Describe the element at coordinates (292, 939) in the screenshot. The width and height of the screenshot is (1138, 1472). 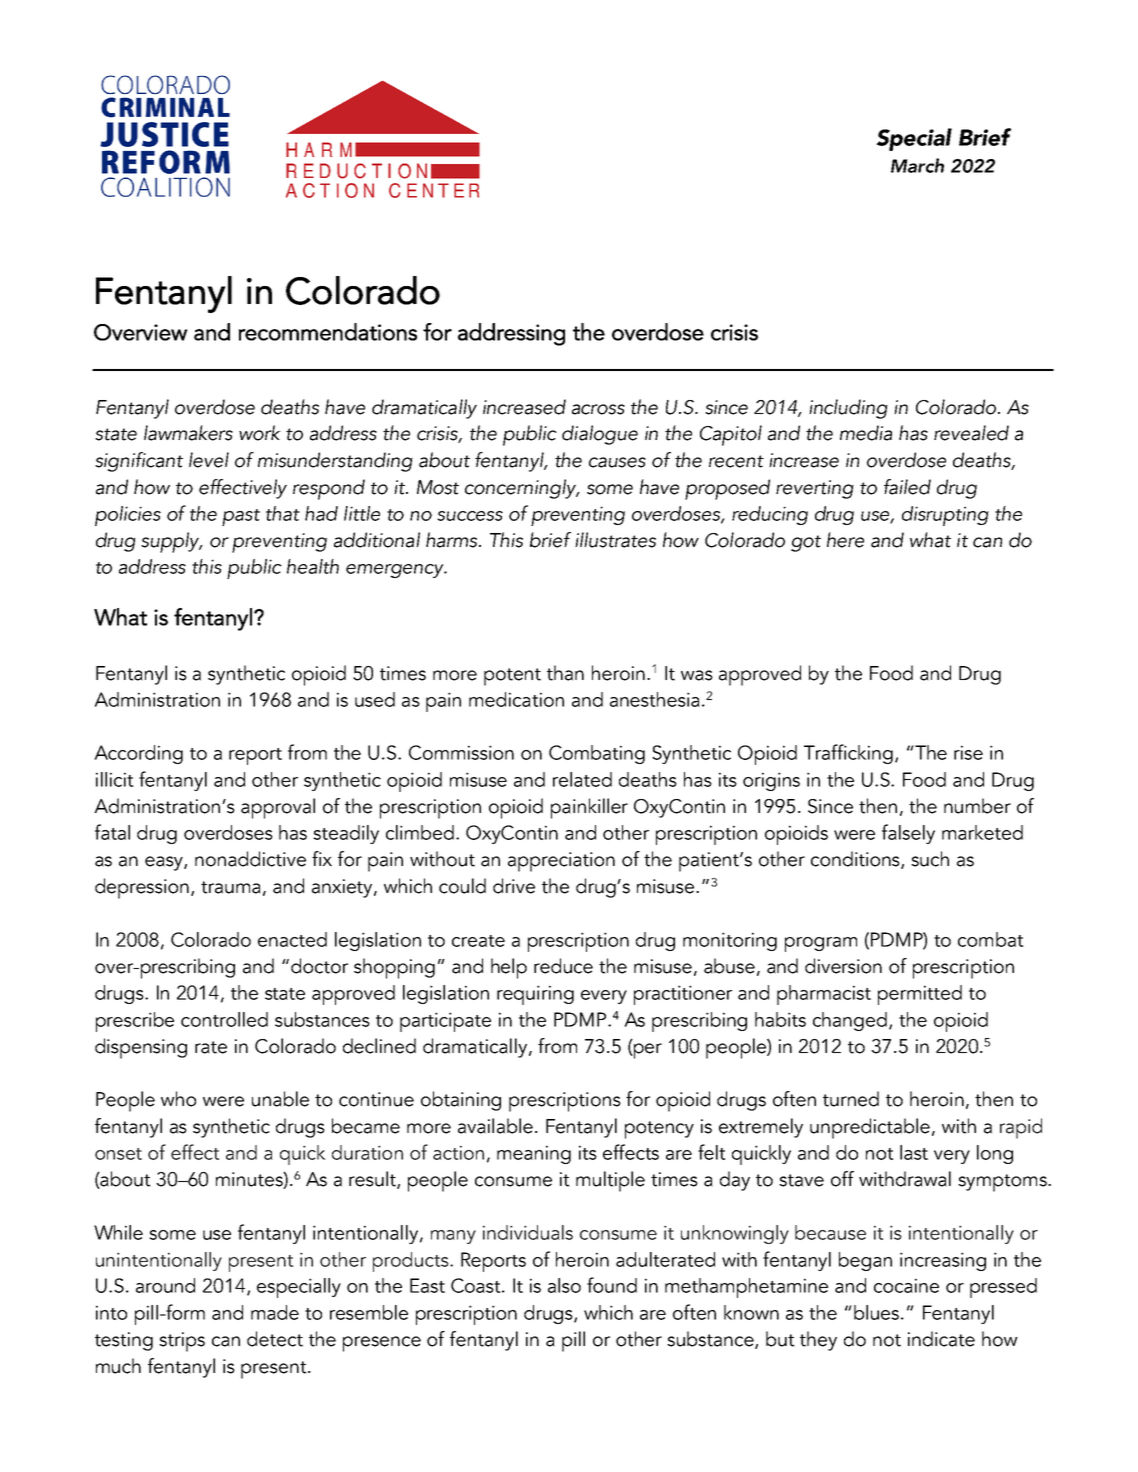
I see `enacted` at that location.
